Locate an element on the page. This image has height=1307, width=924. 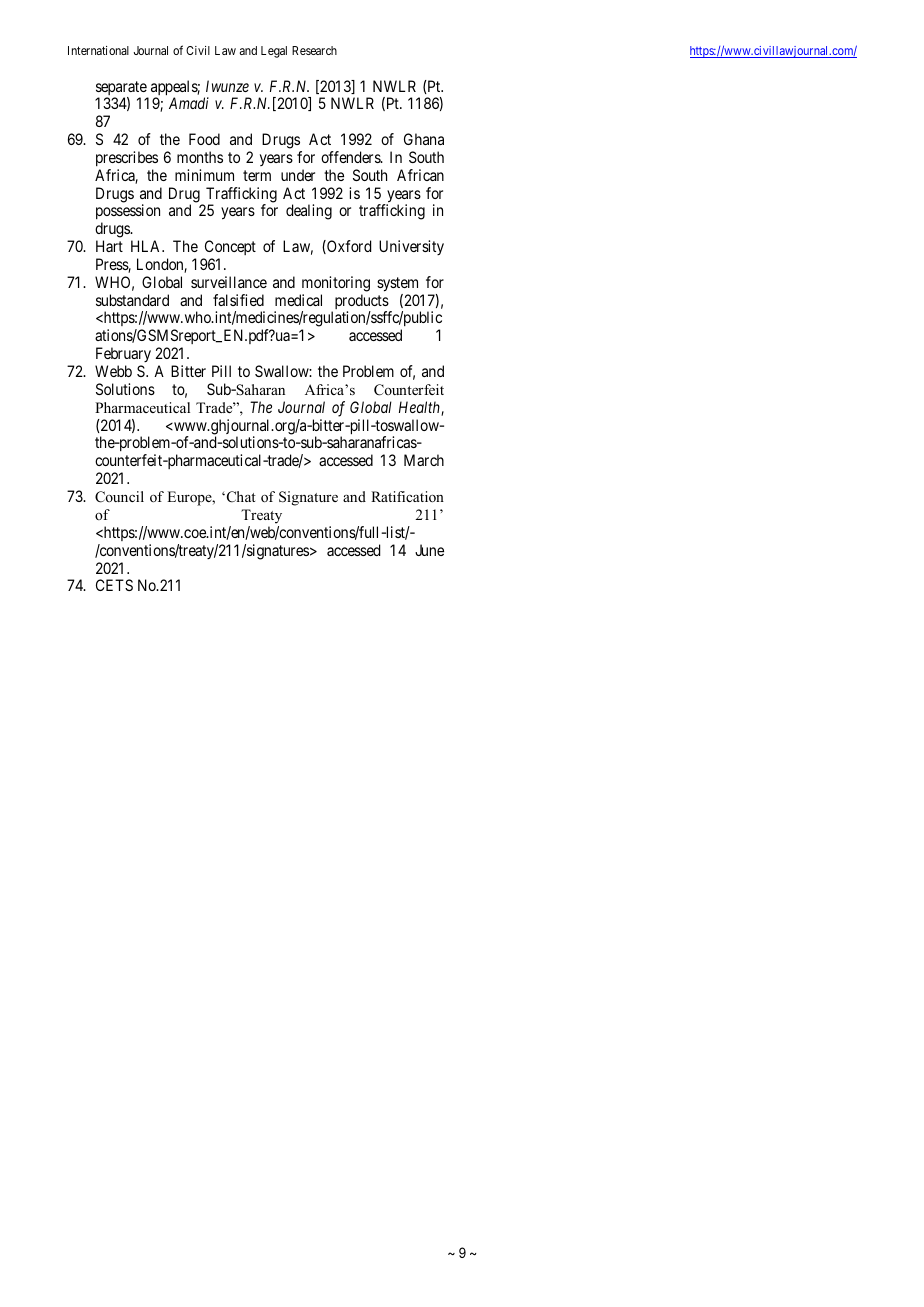
offenders is located at coordinates (351, 157).
